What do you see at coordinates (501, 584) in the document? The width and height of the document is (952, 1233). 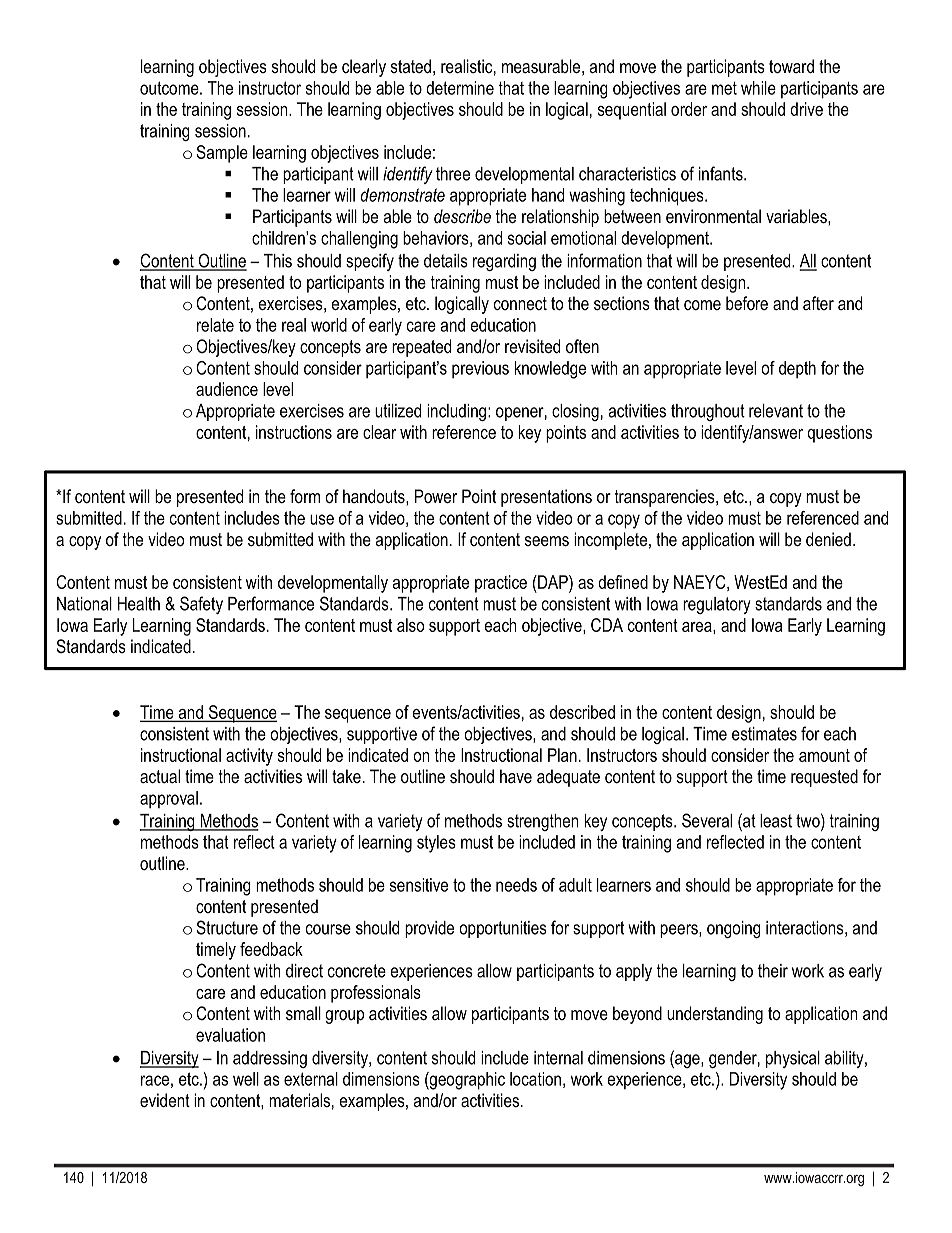 I see `practice` at bounding box center [501, 584].
